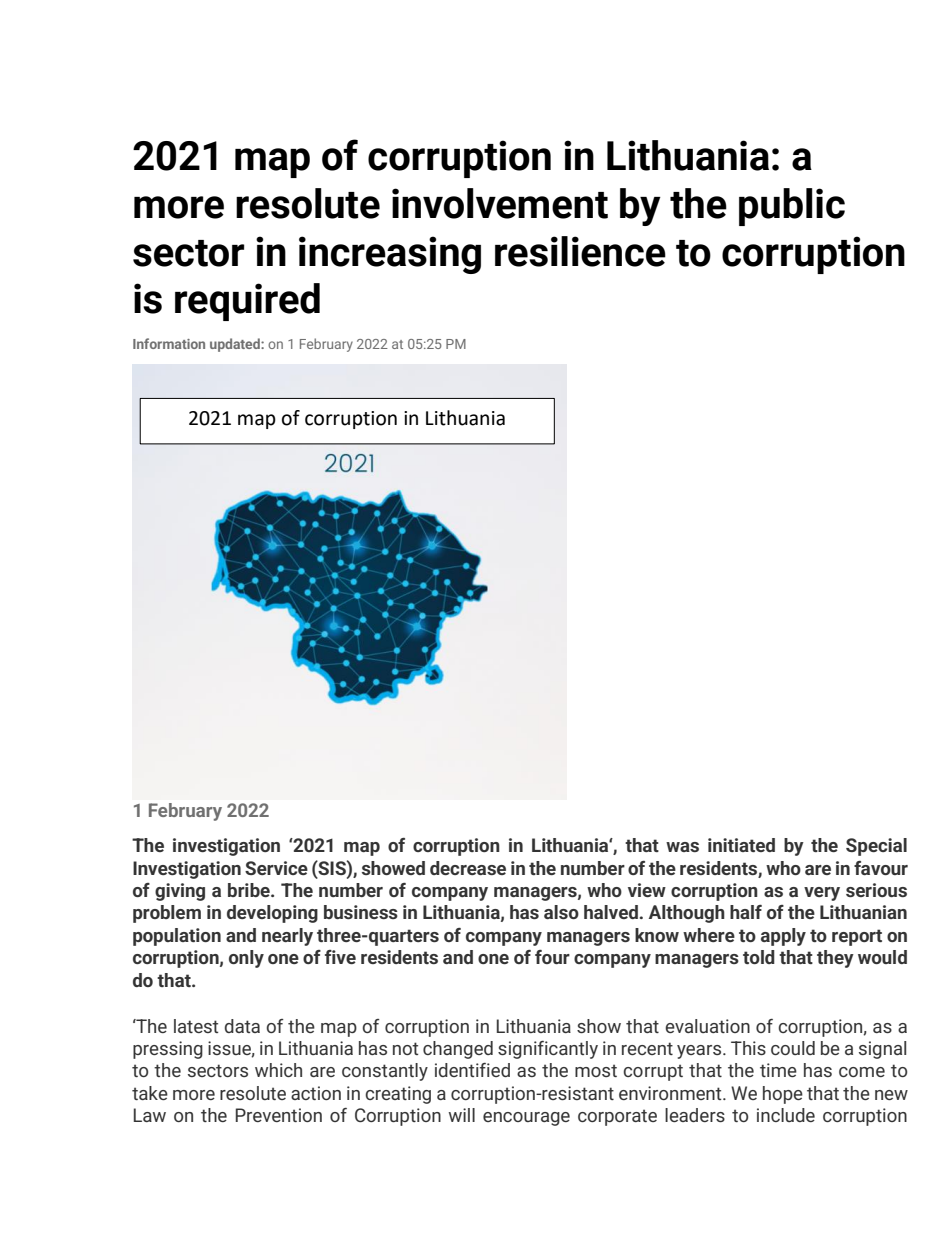 This image has width=952, height=1233. What do you see at coordinates (390, 255) in the image?
I see `increasing` at bounding box center [390, 255].
